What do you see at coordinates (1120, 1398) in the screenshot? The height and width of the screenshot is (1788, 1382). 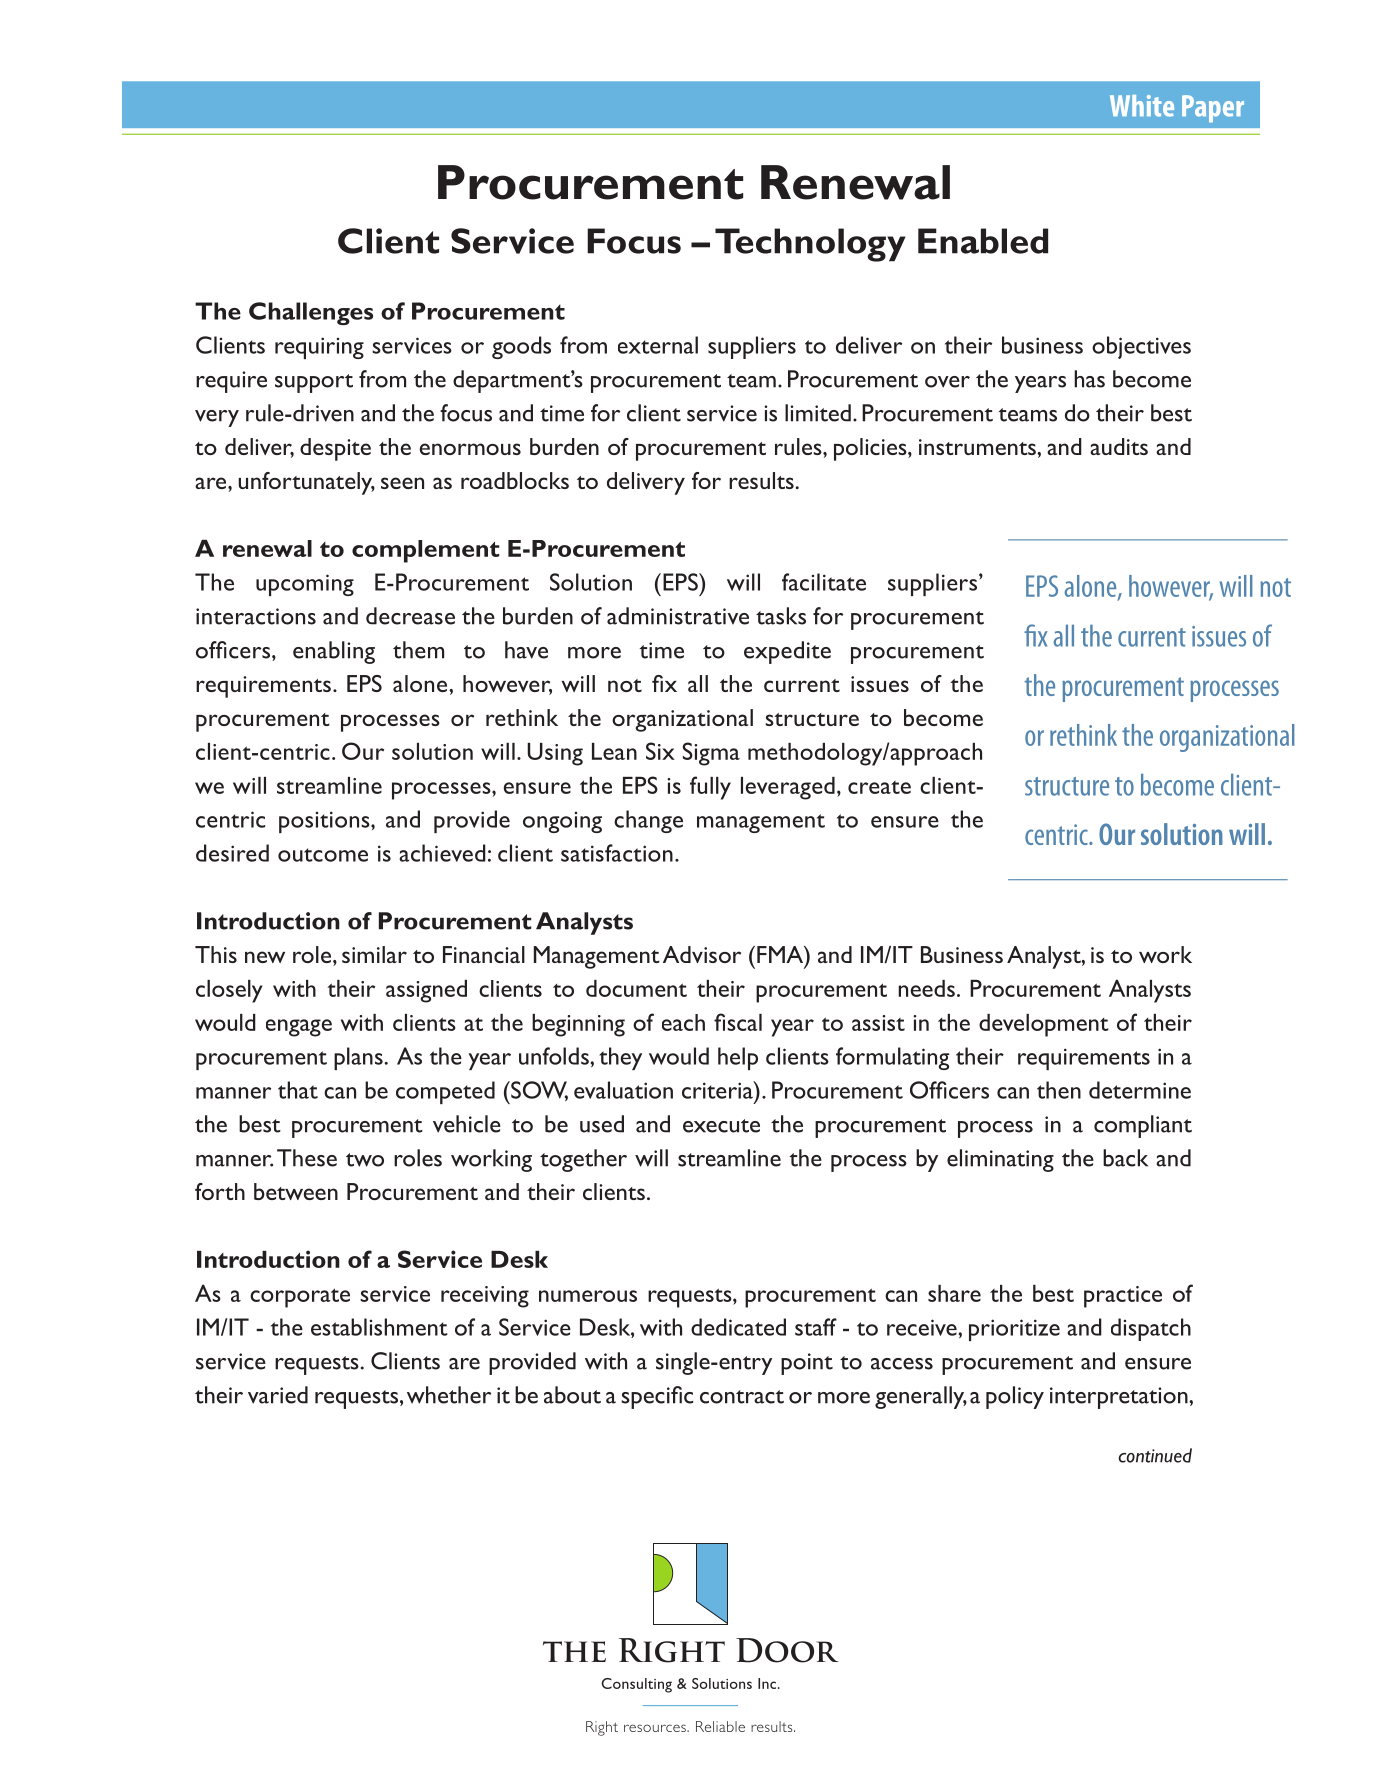 I see `interpretation` at bounding box center [1120, 1398].
